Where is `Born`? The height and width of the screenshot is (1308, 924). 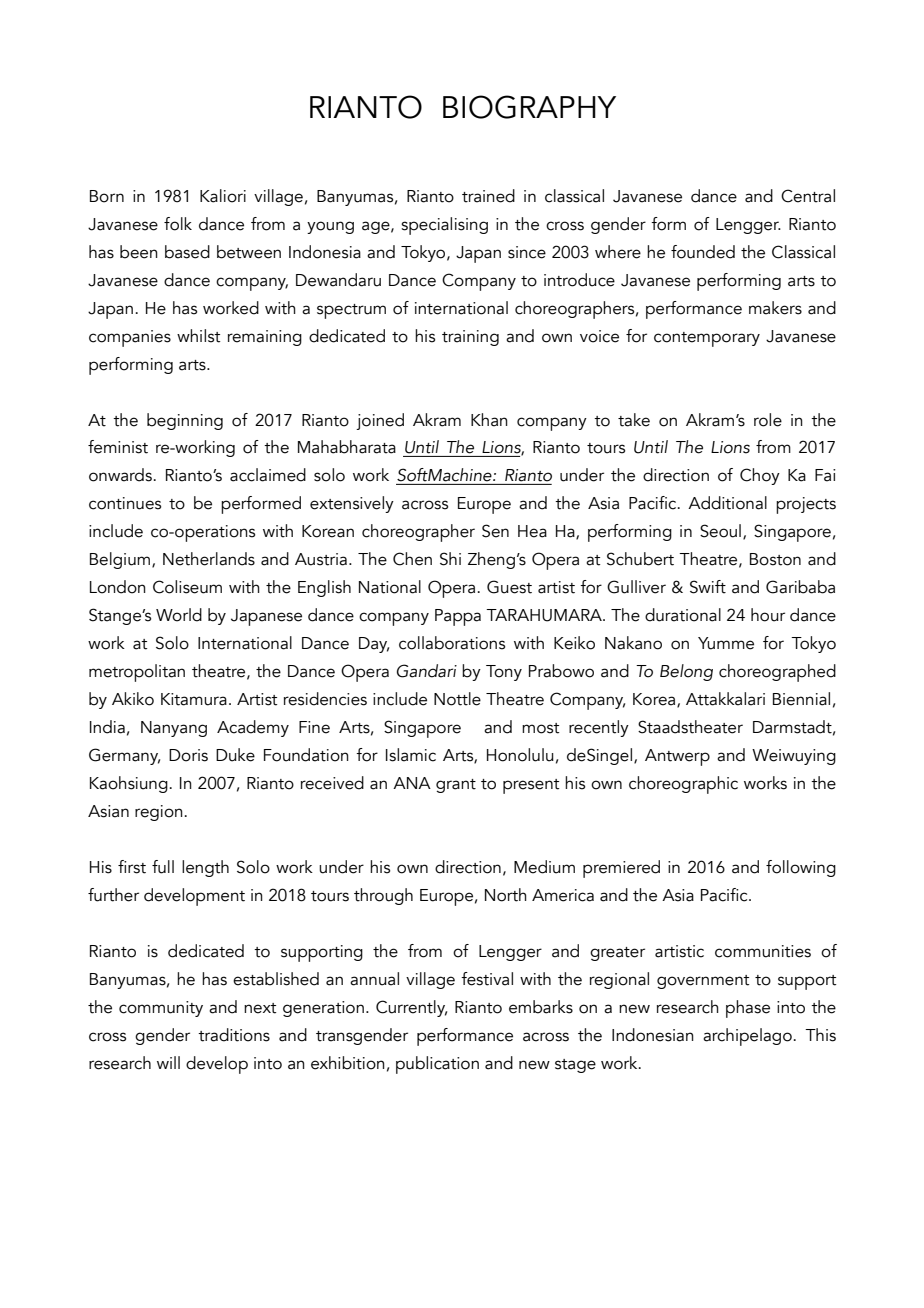
Born is located at coordinates (107, 196).
